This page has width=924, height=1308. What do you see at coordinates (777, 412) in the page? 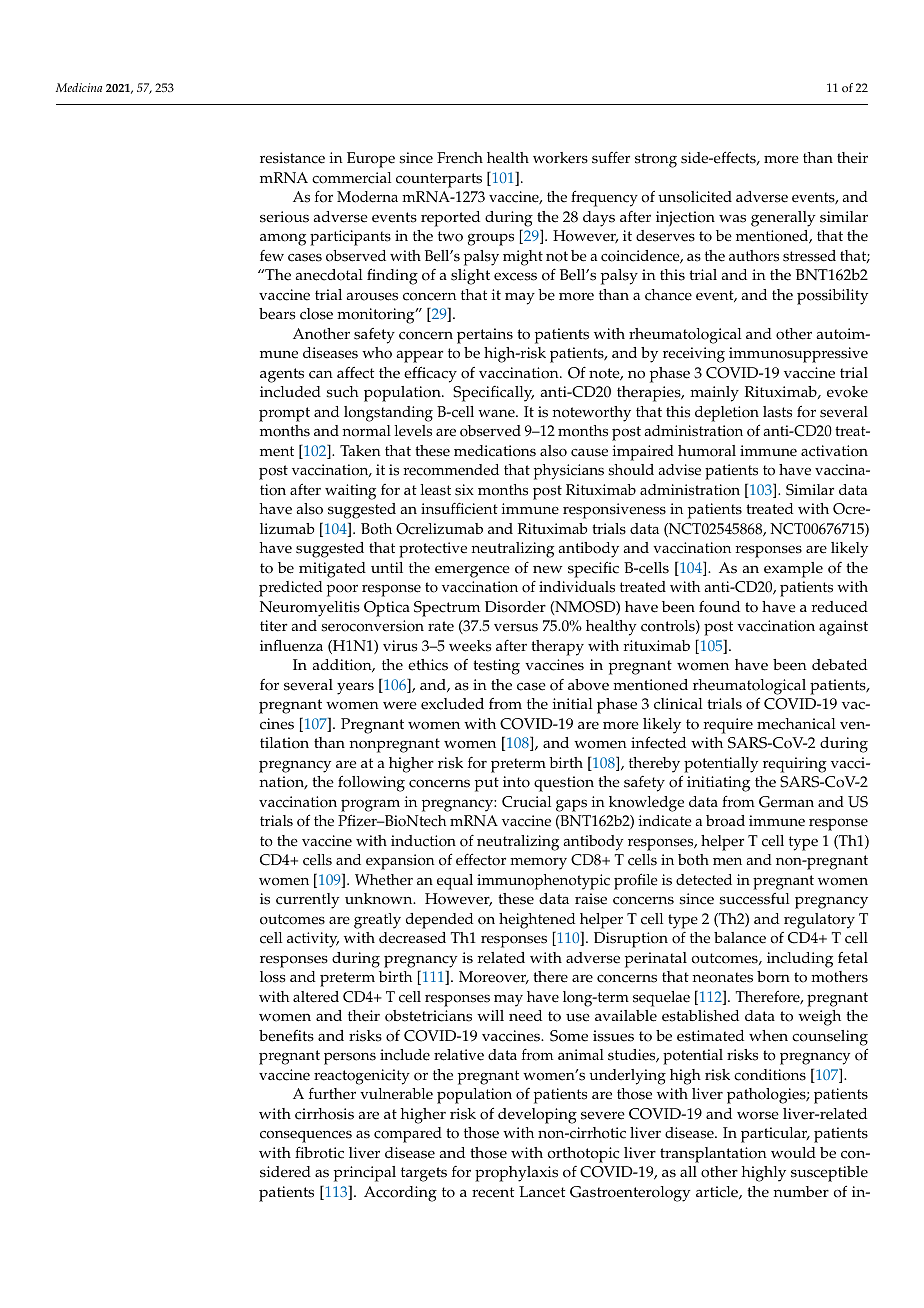
I see `lasts` at bounding box center [777, 412].
